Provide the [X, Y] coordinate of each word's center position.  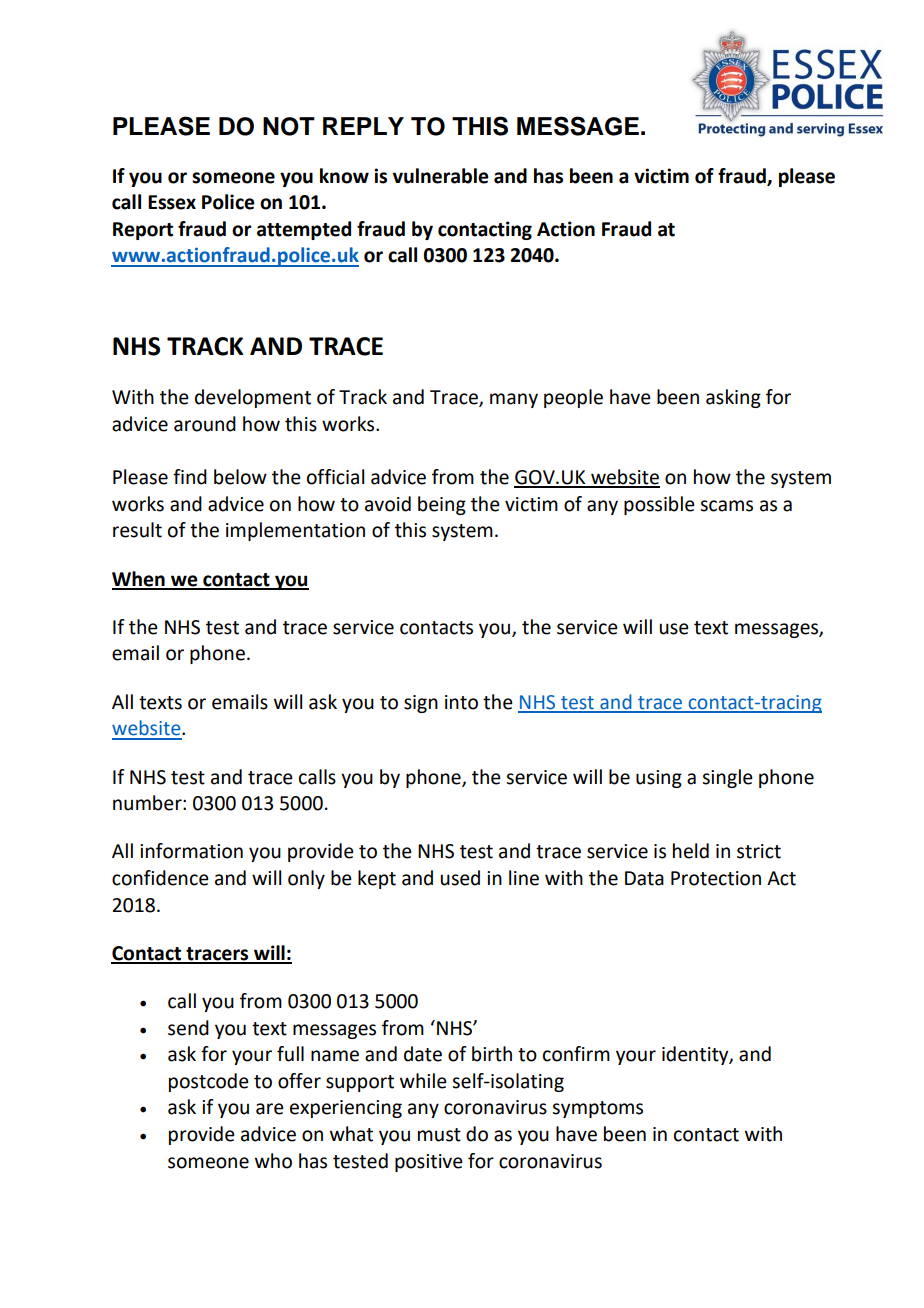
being [442, 505]
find [190, 477]
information [191, 851]
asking [733, 398]
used [460, 878]
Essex [172, 202]
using [659, 779]
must [439, 1135]
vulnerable [441, 176]
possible [659, 505]
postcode [209, 1082]
